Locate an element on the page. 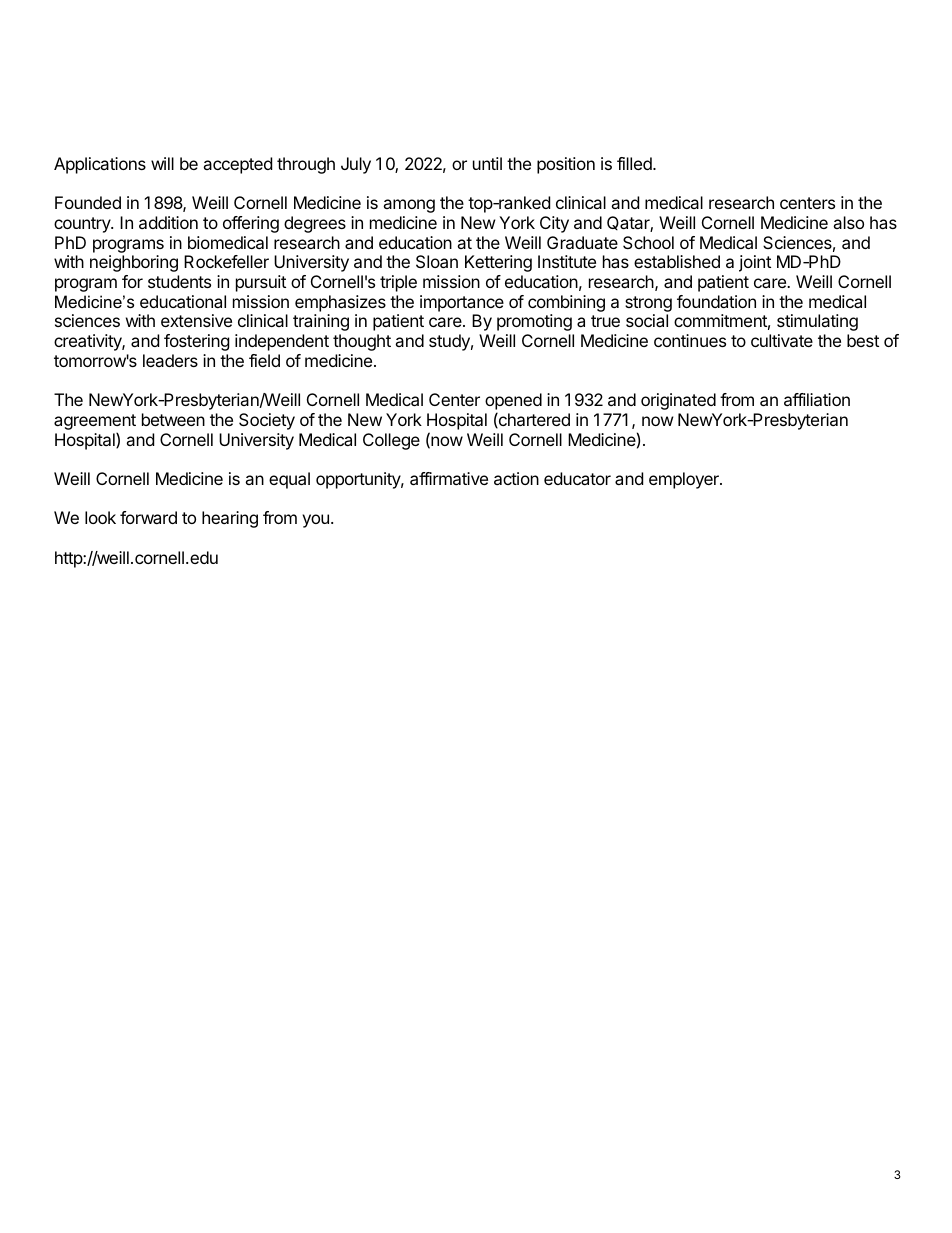 Image resolution: width=952 pixels, height=1233 pixels. neighboring is located at coordinates (134, 263).
